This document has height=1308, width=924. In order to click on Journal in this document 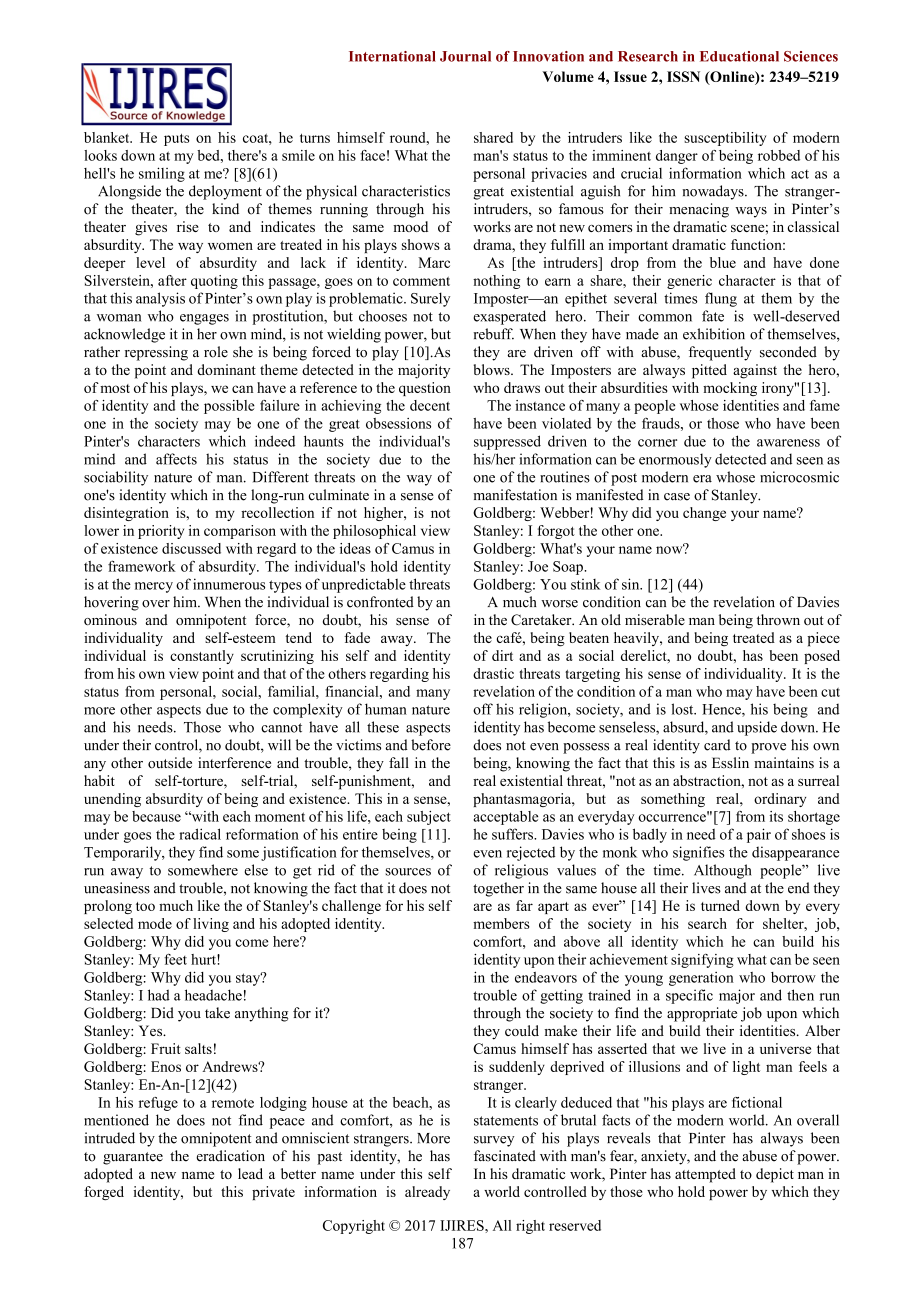, I will do `click(465, 56)`.
